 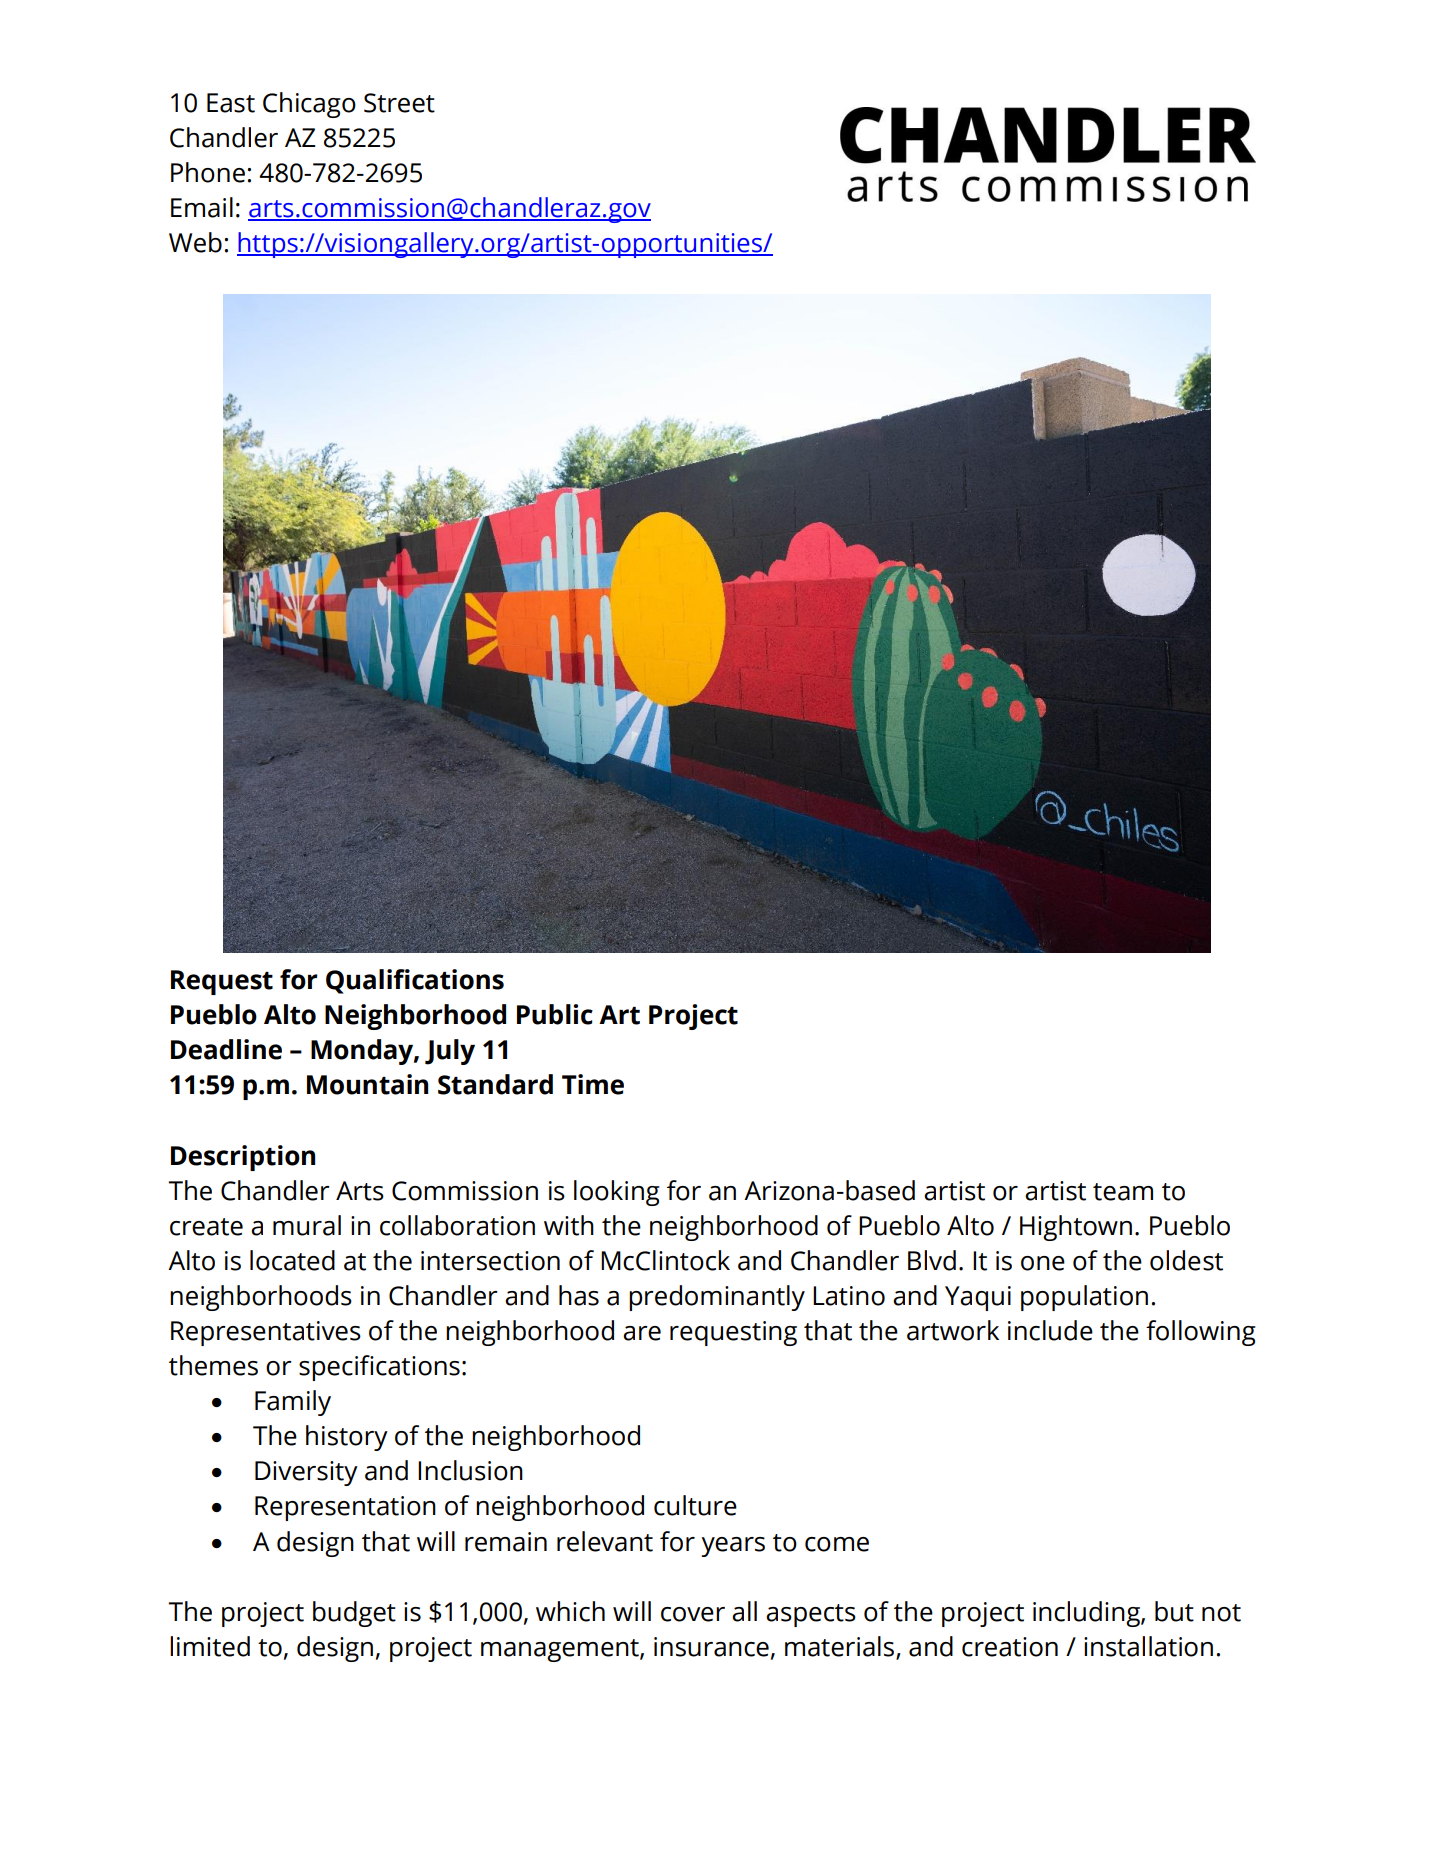 I want to click on including, so click(x=1087, y=1614).
